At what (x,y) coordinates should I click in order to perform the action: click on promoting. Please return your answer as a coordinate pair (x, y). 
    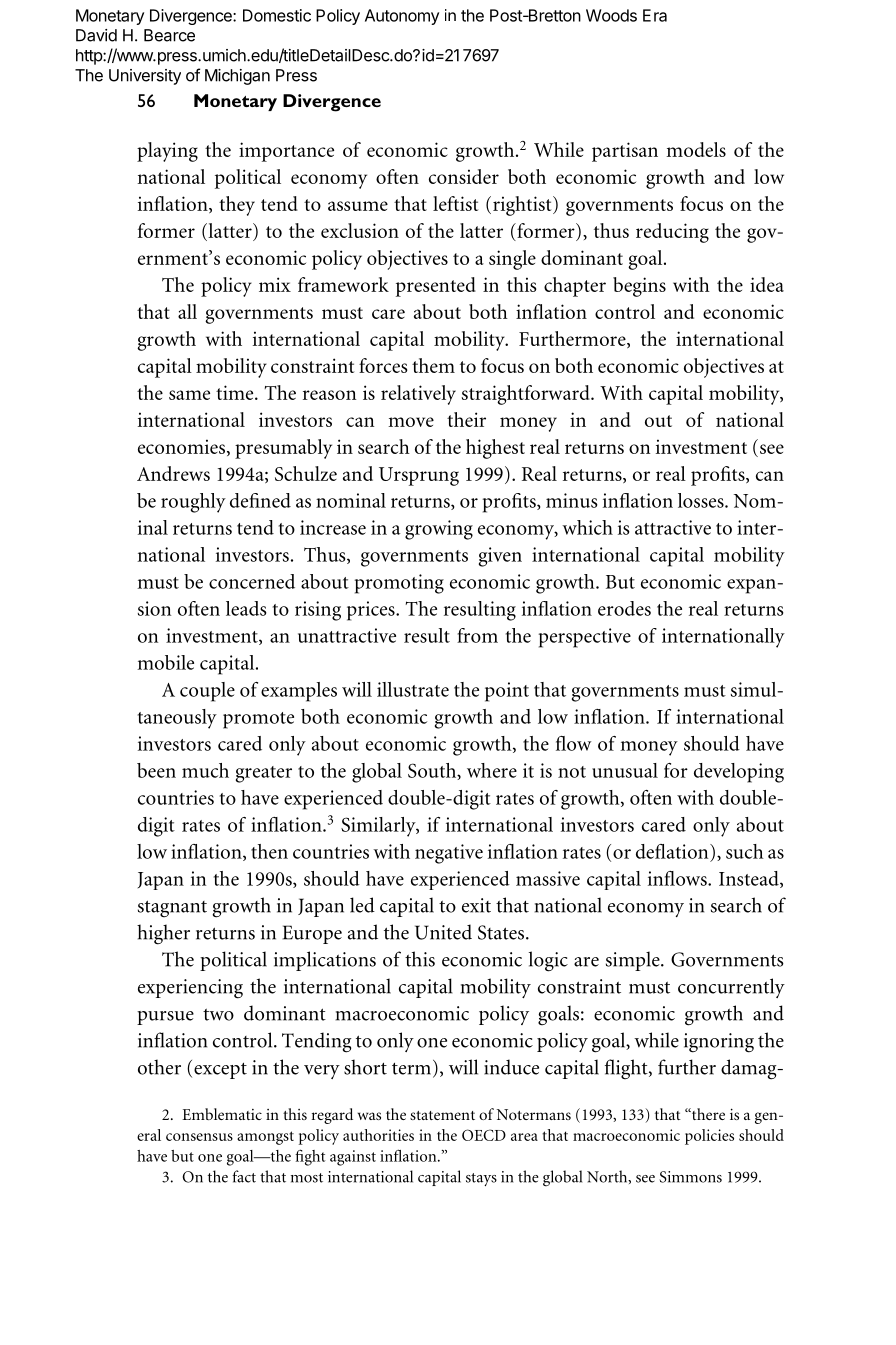
    Looking at the image, I should click on (399, 584).
